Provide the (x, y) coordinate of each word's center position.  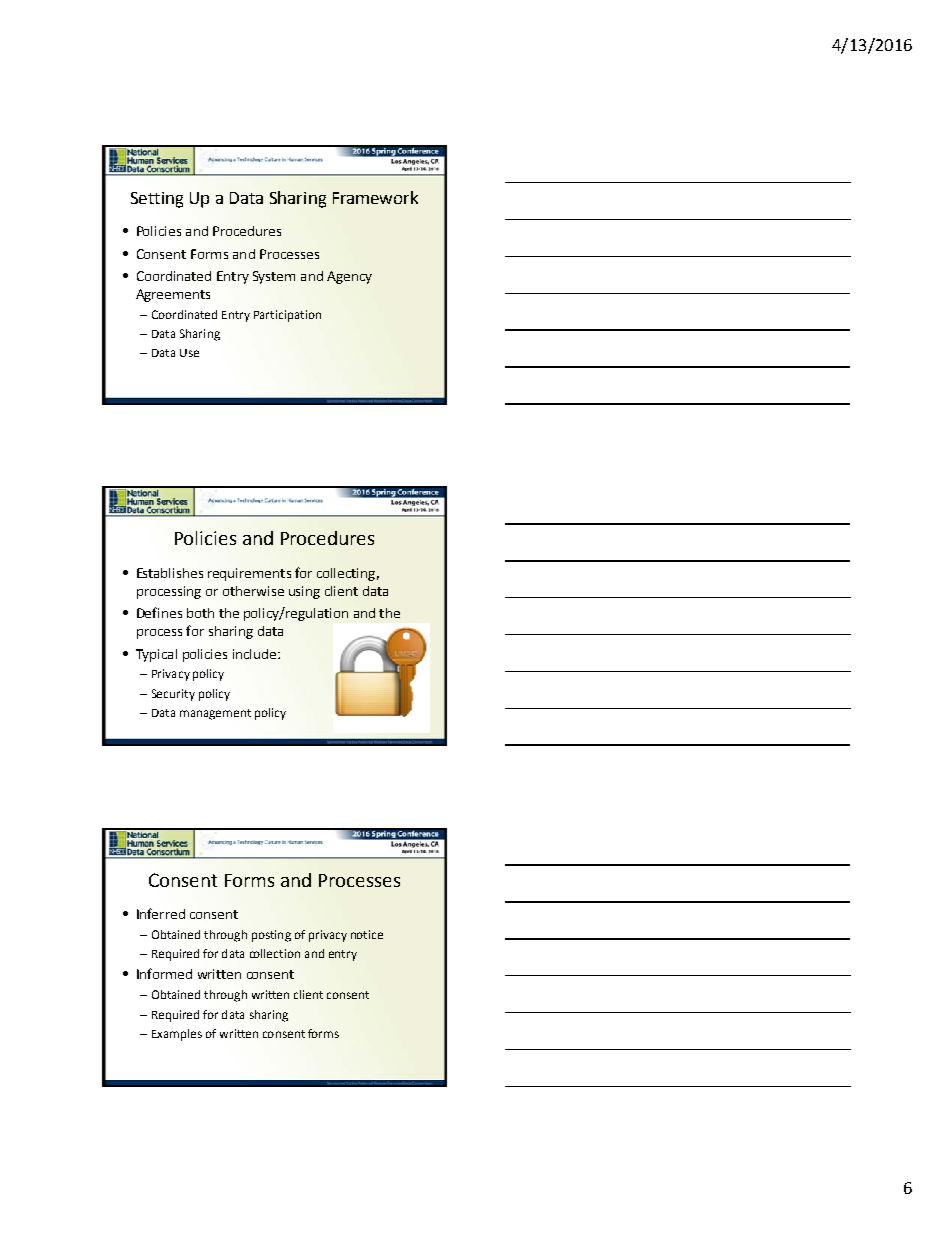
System (274, 277)
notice (367, 934)
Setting (157, 200)
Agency (349, 277)
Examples (177, 1035)
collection (275, 953)
